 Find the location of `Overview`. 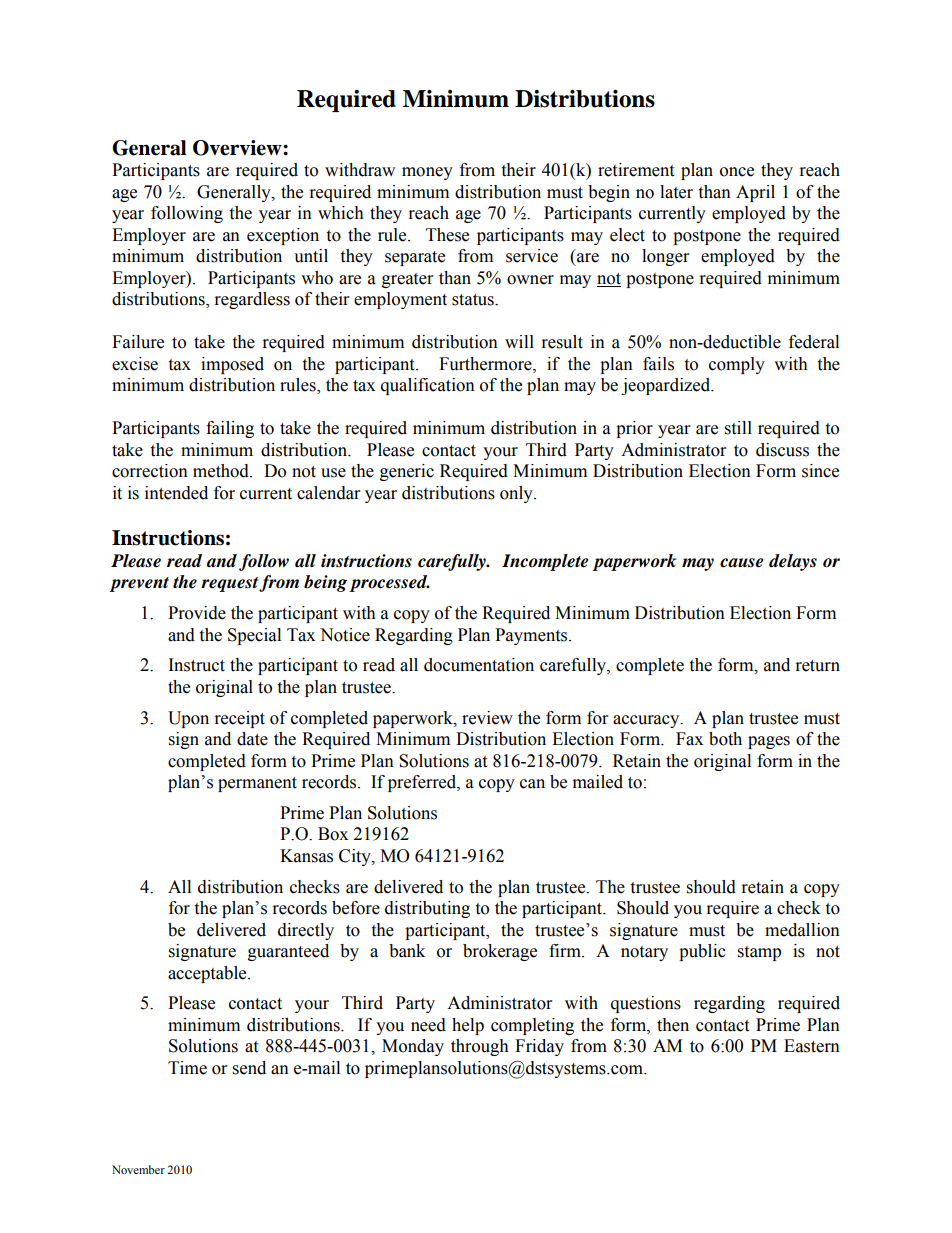

Overview is located at coordinates (238, 148).
